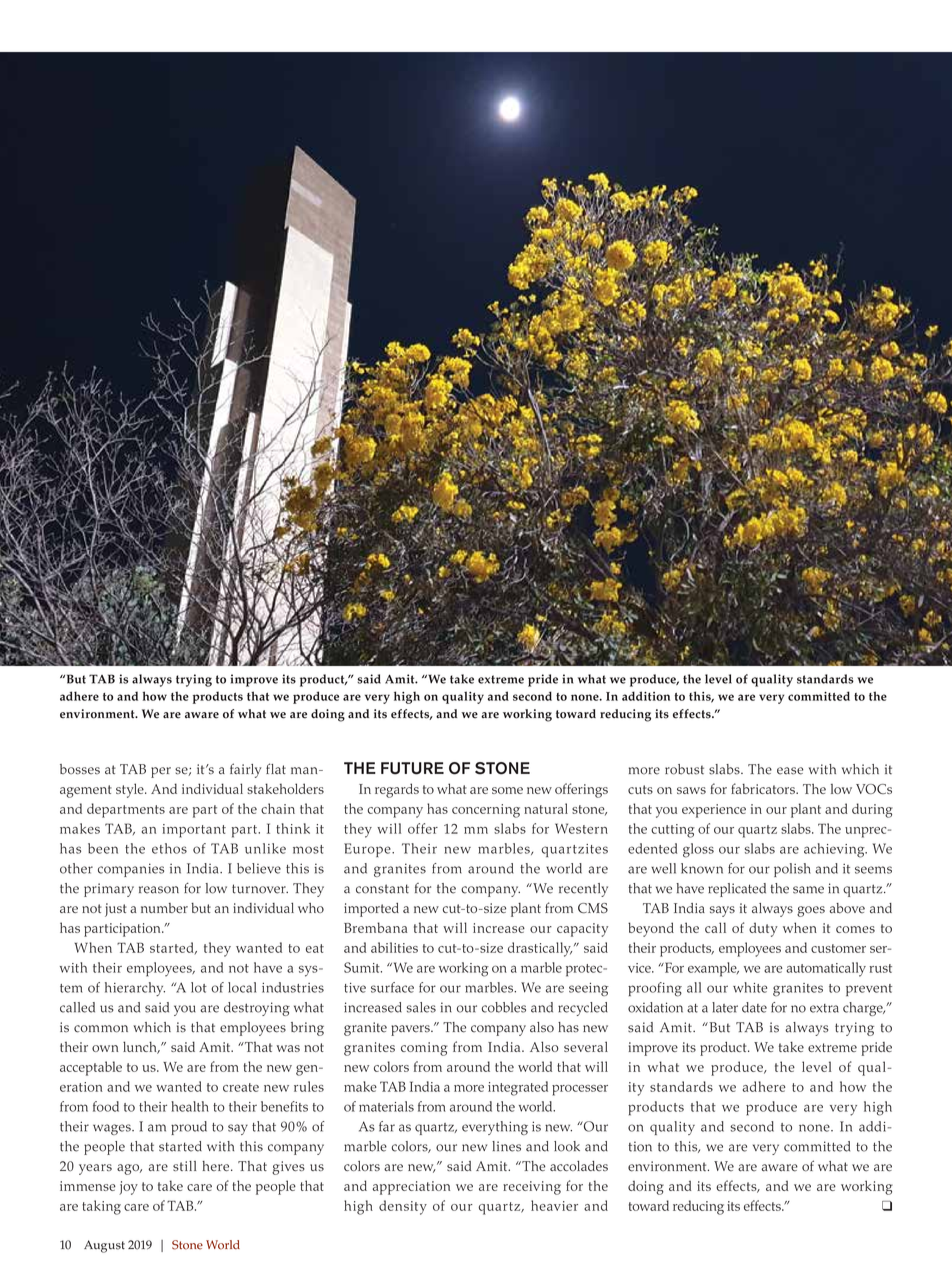  Describe the element at coordinates (518, 1088) in the page. I see `integrated` at that location.
